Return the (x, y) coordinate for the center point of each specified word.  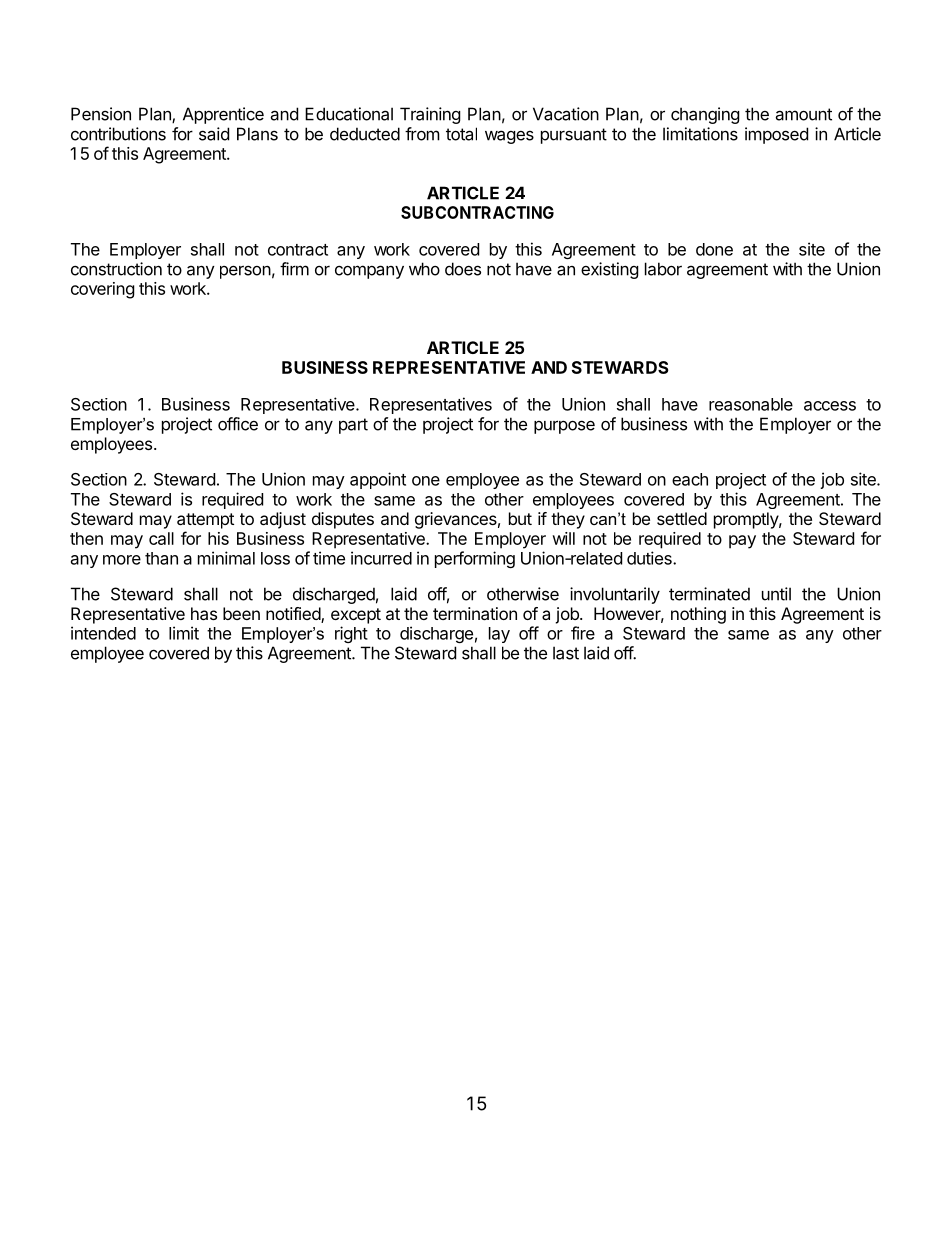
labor (663, 269)
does (463, 269)
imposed (776, 135)
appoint (378, 480)
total (461, 134)
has (204, 613)
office (238, 424)
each (690, 479)
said (214, 134)
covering (103, 290)
